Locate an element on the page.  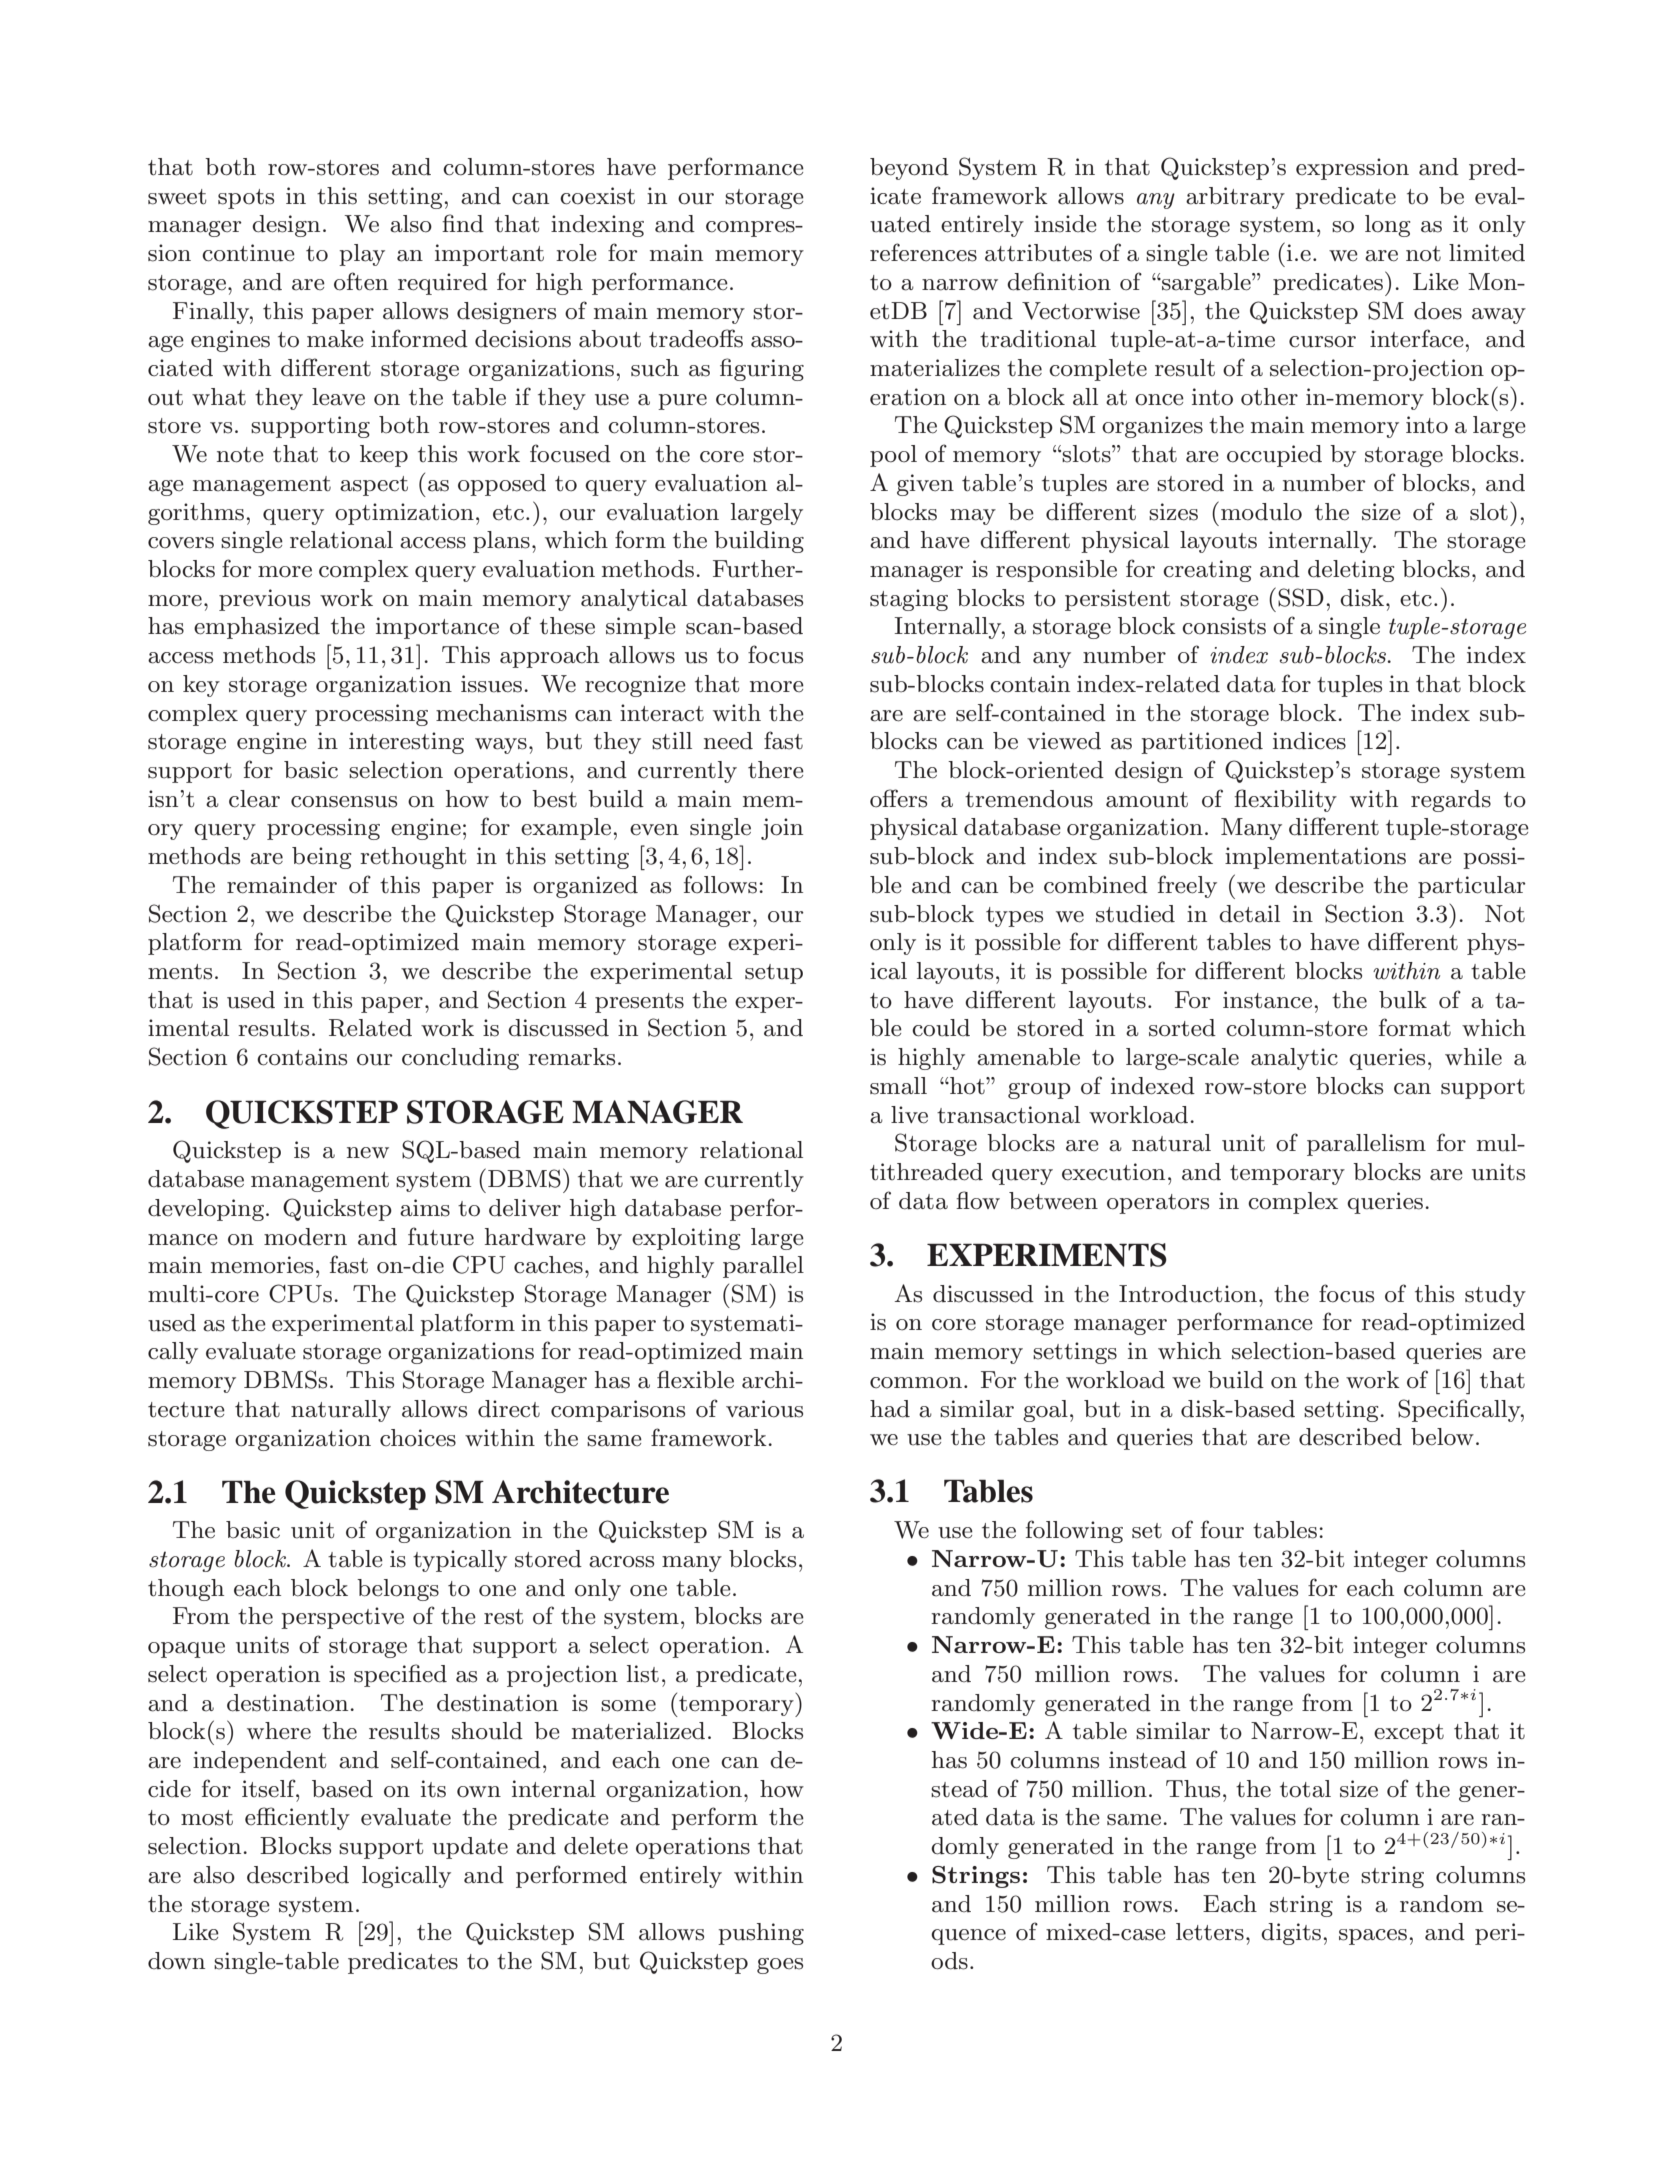
arbitrary is located at coordinates (1235, 198).
